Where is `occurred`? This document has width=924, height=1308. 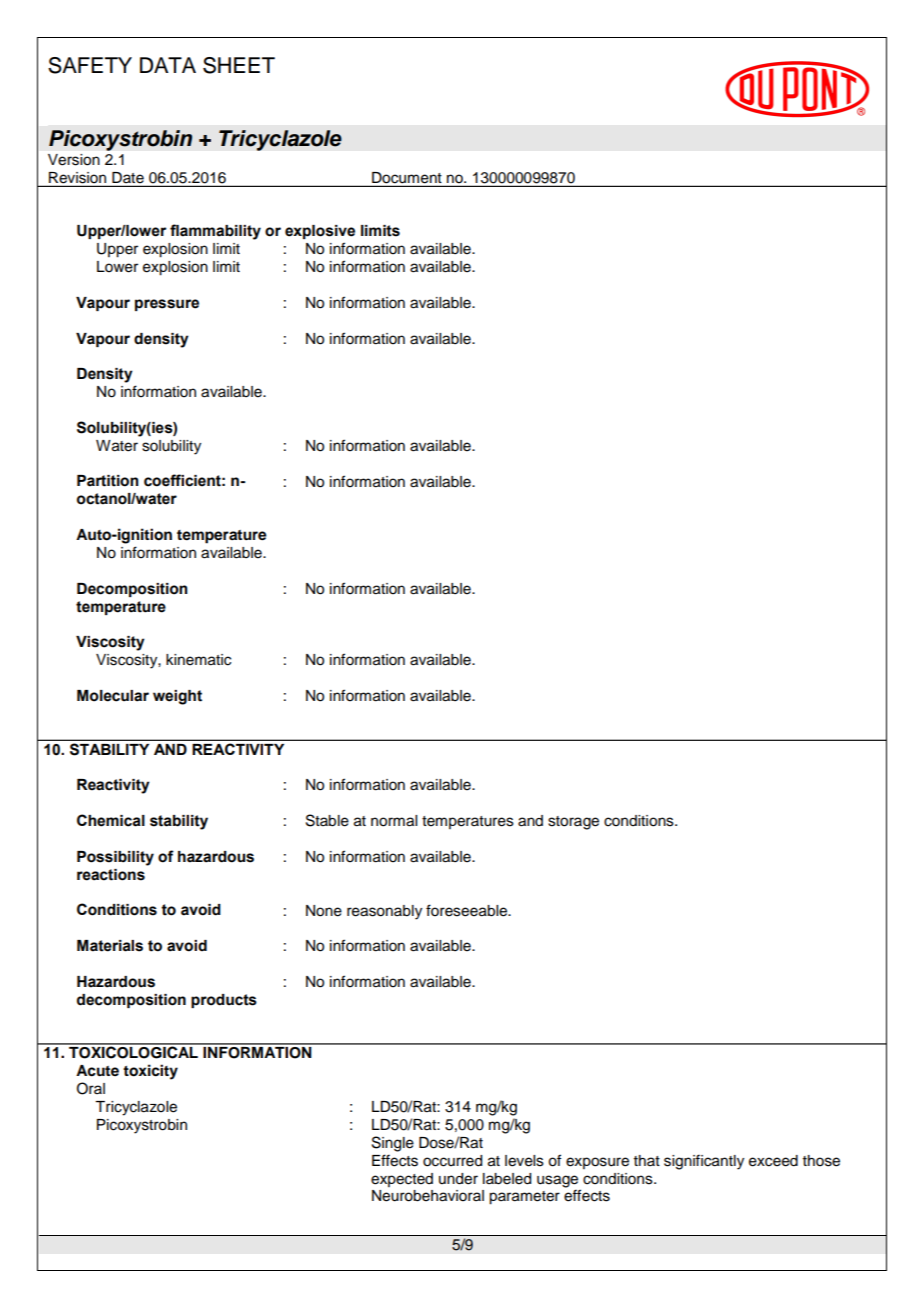
occurred is located at coordinates (452, 1161).
